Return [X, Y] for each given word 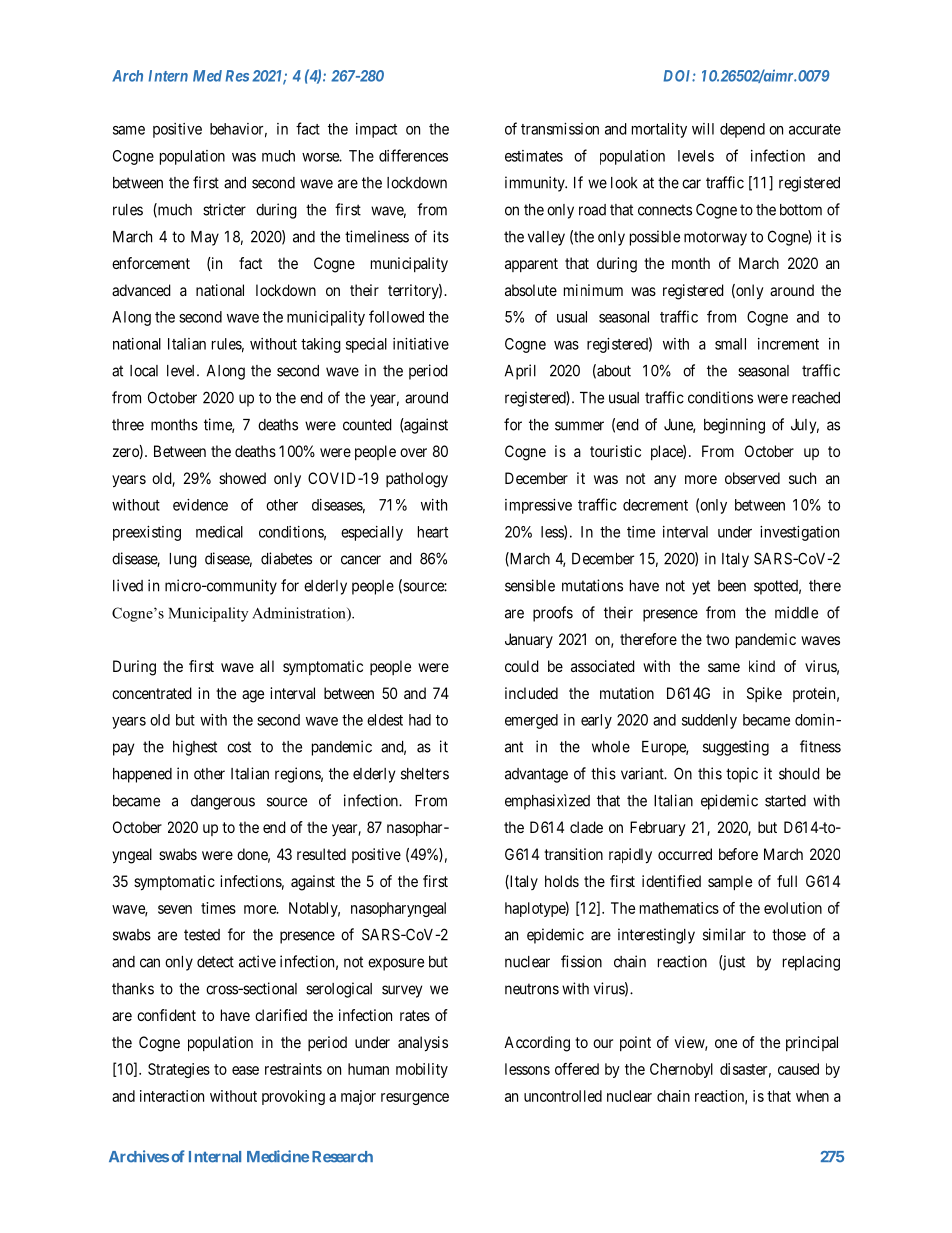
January [529, 640]
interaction [172, 1096]
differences [413, 155]
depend [742, 130]
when [812, 1096]
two [717, 639]
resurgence [415, 1099]
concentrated [152, 693]
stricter [224, 209]
